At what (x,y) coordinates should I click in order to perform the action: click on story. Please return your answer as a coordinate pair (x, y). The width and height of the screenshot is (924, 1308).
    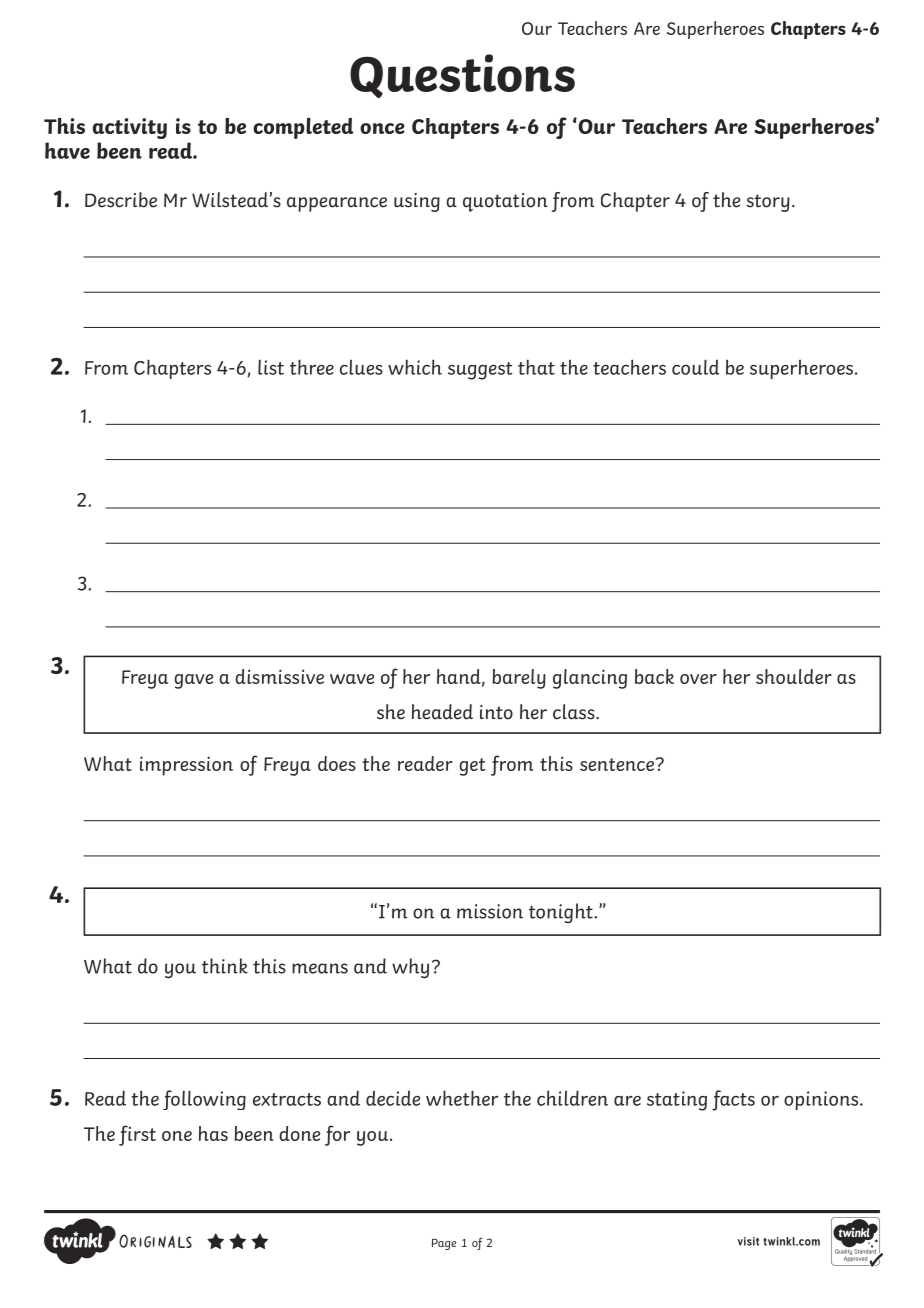
    Looking at the image, I should click on (768, 203).
